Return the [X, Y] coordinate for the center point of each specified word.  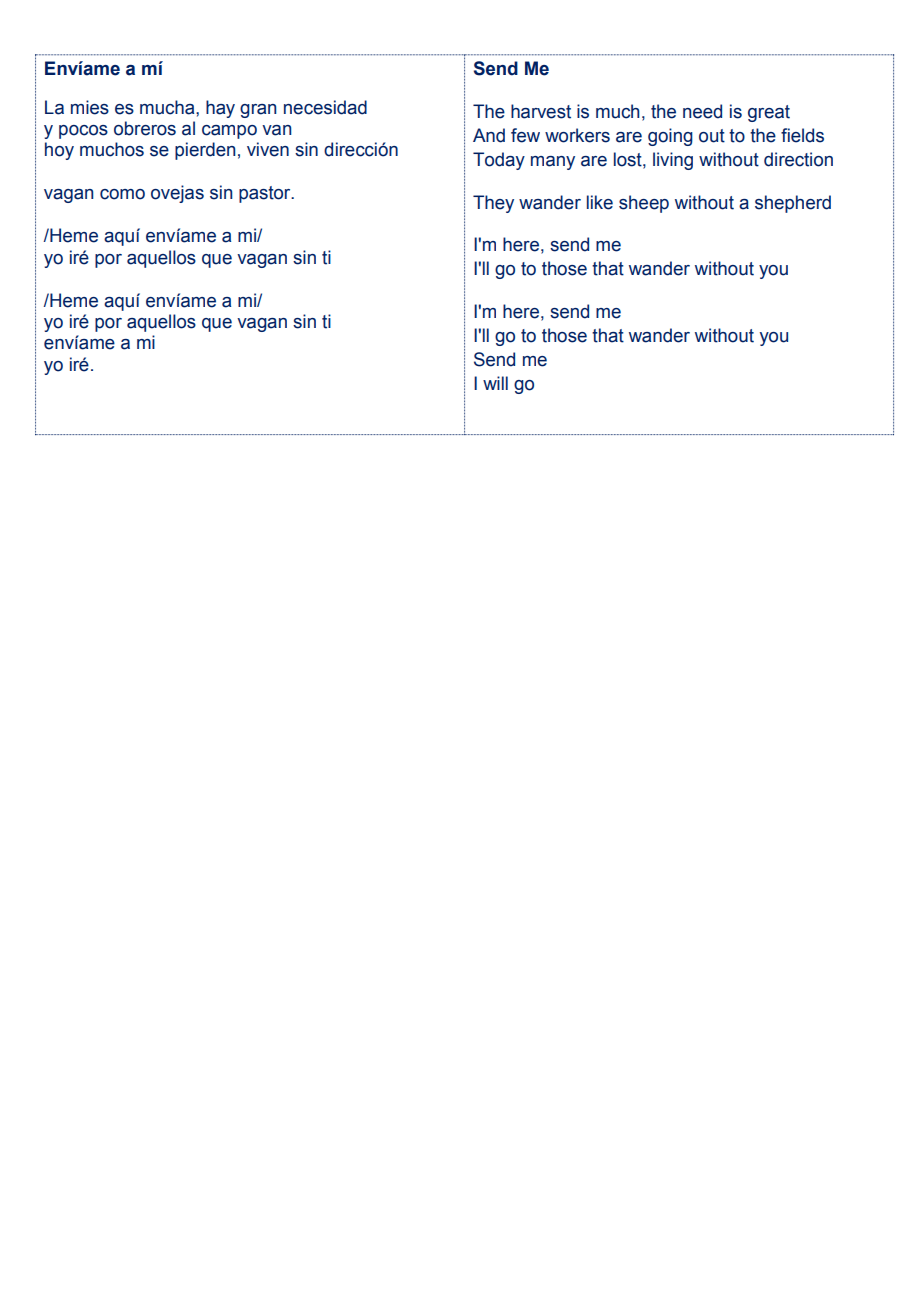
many [553, 163]
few [525, 135]
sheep [644, 204]
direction [798, 159]
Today [499, 161]
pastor [266, 194]
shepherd [793, 204]
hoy [59, 151]
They [493, 204]
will [495, 383]
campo [229, 132]
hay [220, 109]
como [122, 194]
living [673, 161]
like [600, 202]
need [702, 111]
